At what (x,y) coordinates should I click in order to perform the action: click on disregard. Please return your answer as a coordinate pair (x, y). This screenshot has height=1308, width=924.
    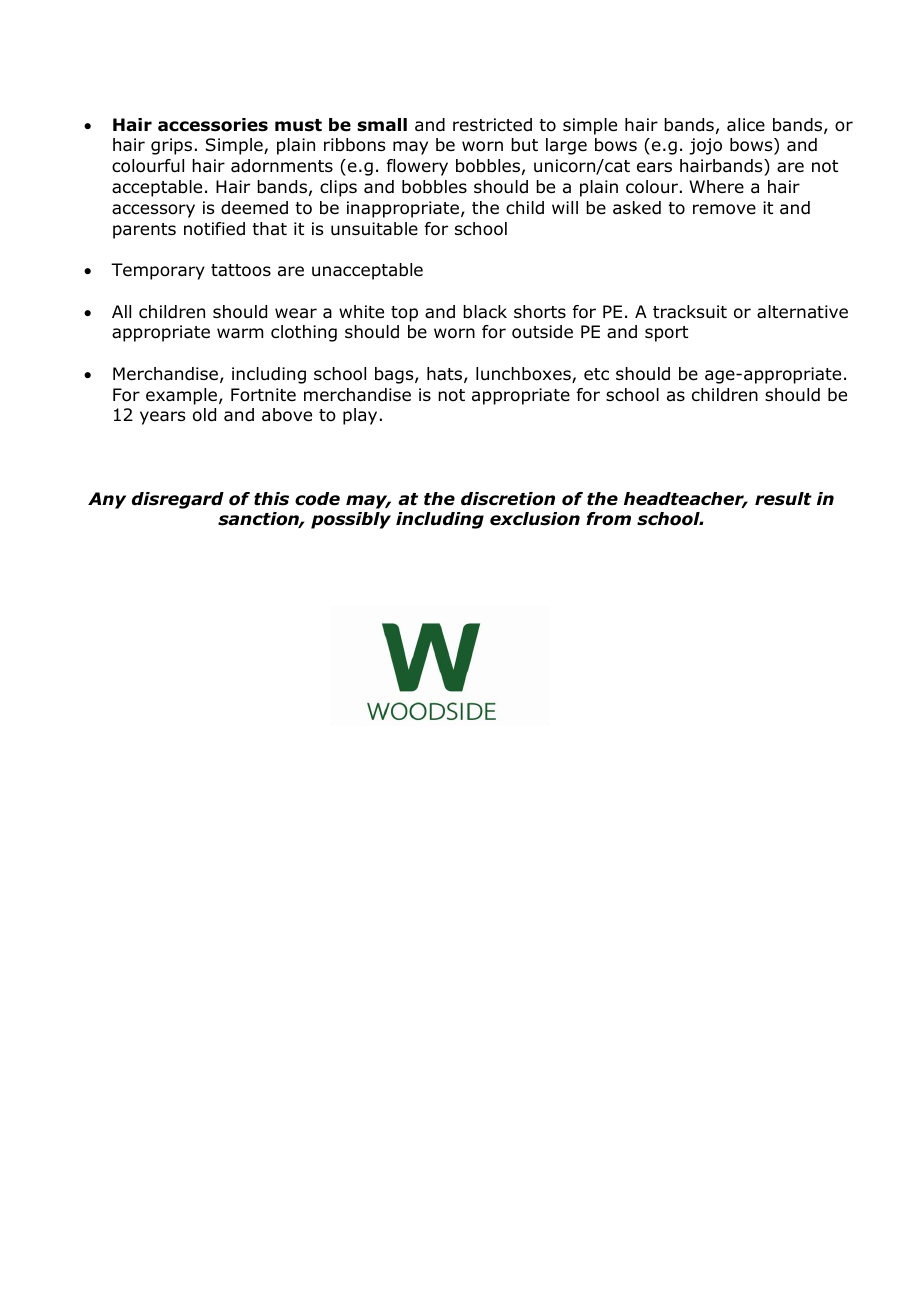
    Looking at the image, I should click on (178, 500).
